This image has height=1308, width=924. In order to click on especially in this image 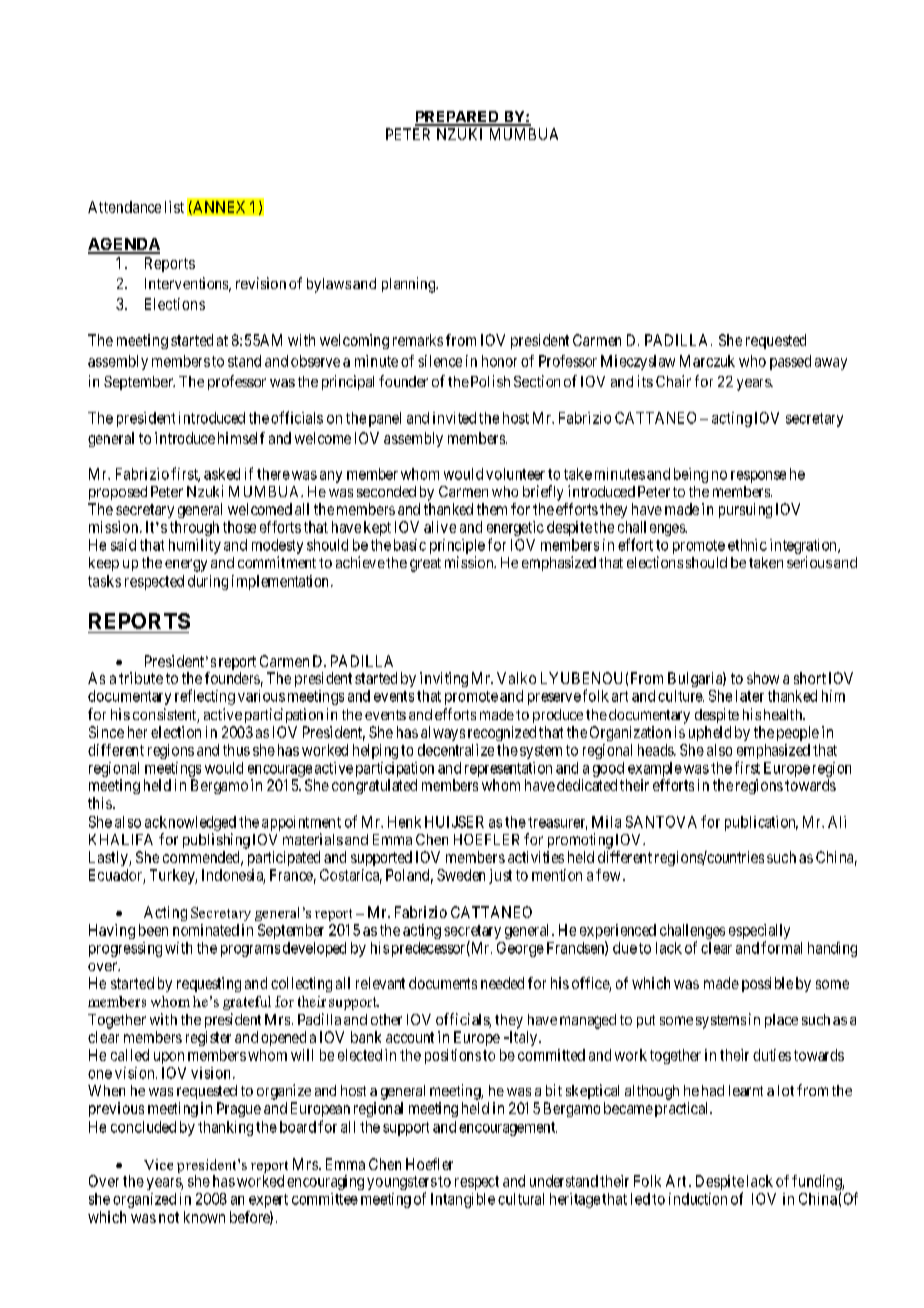, I will do `click(759, 933)`.
